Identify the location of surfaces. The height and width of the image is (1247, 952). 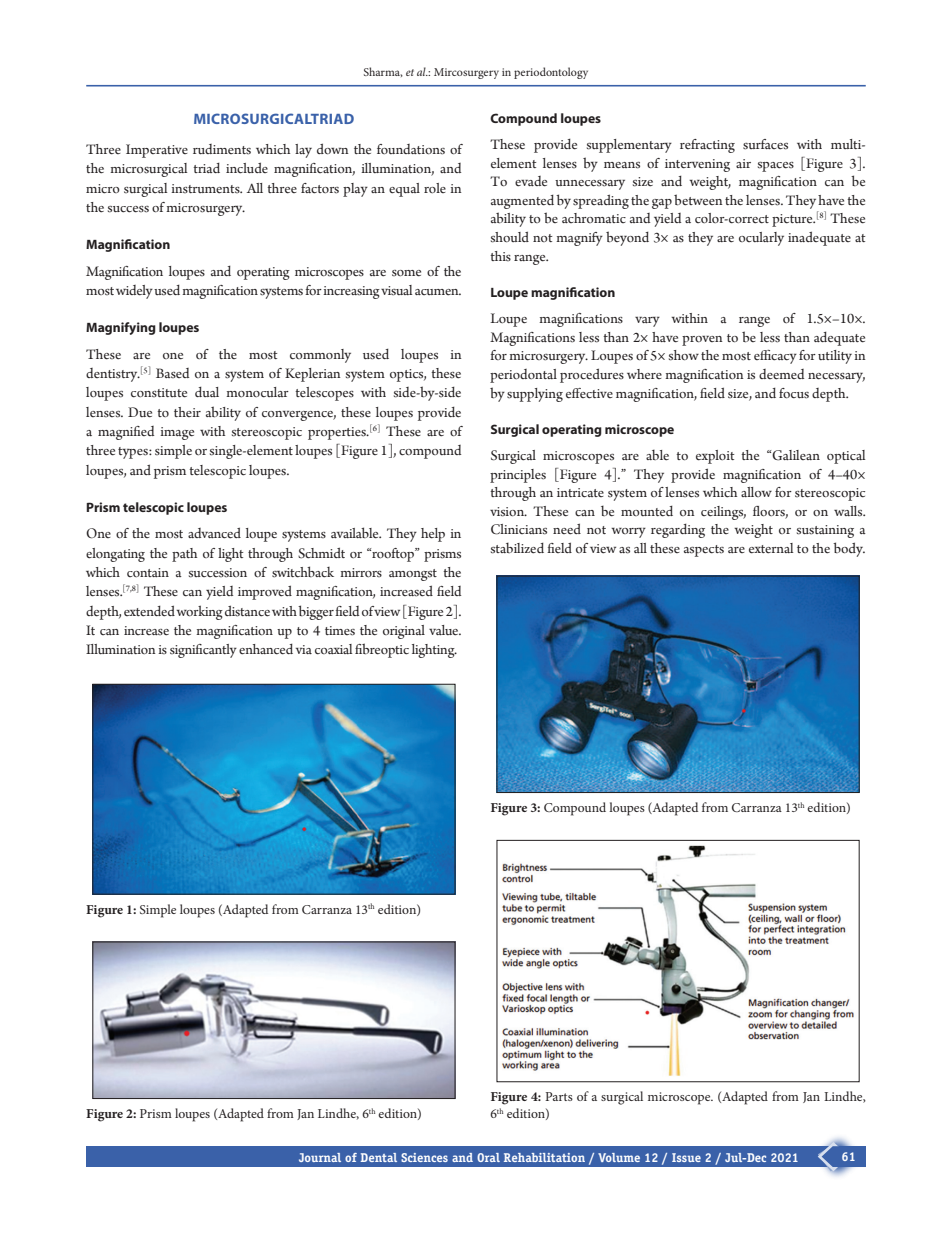
(765, 144).
